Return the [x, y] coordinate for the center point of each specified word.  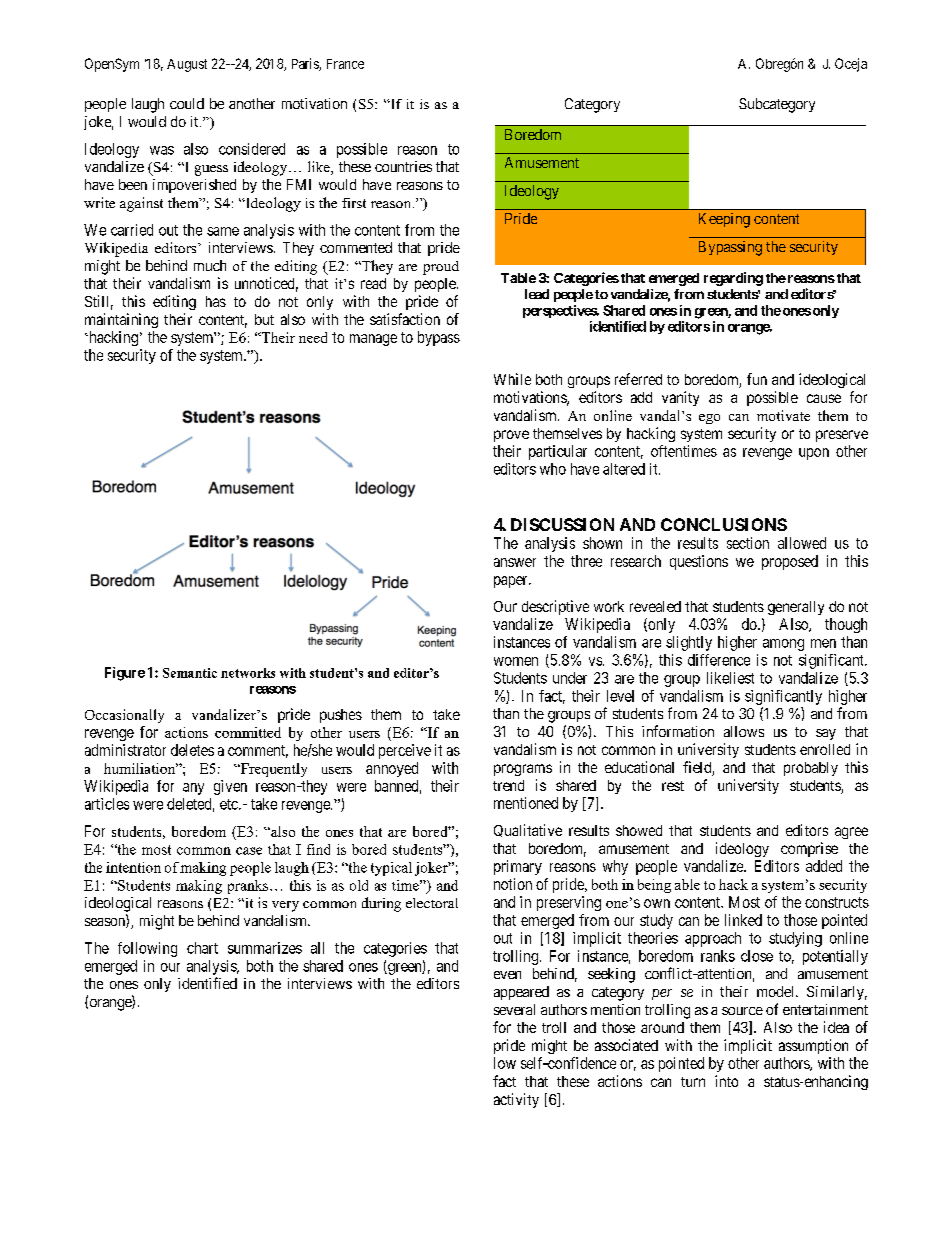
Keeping [724, 220]
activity [516, 1100]
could [187, 103]
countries [403, 166]
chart [202, 948]
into [726, 1081]
